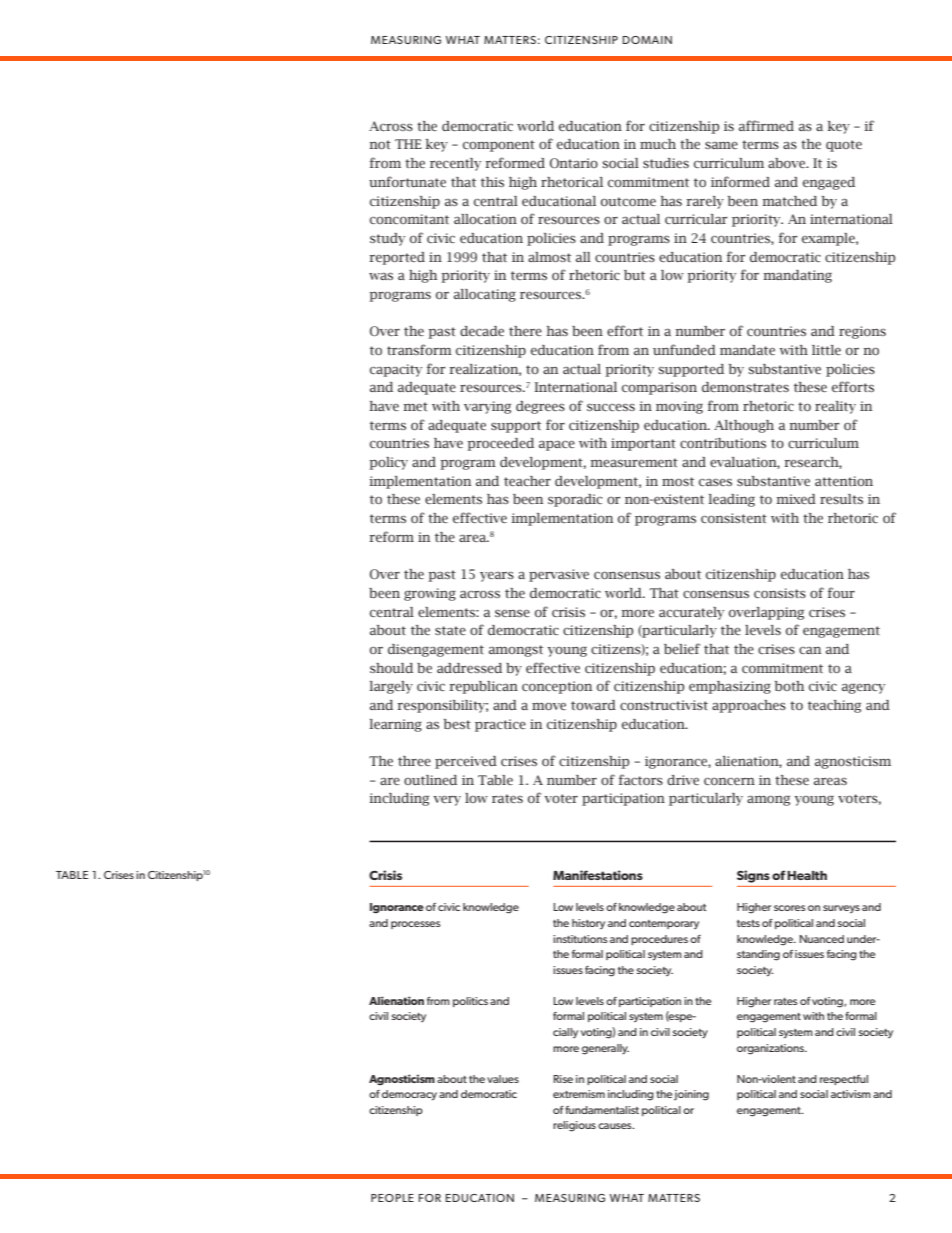 The image size is (952, 1233). I want to click on reality, so click(835, 407).
